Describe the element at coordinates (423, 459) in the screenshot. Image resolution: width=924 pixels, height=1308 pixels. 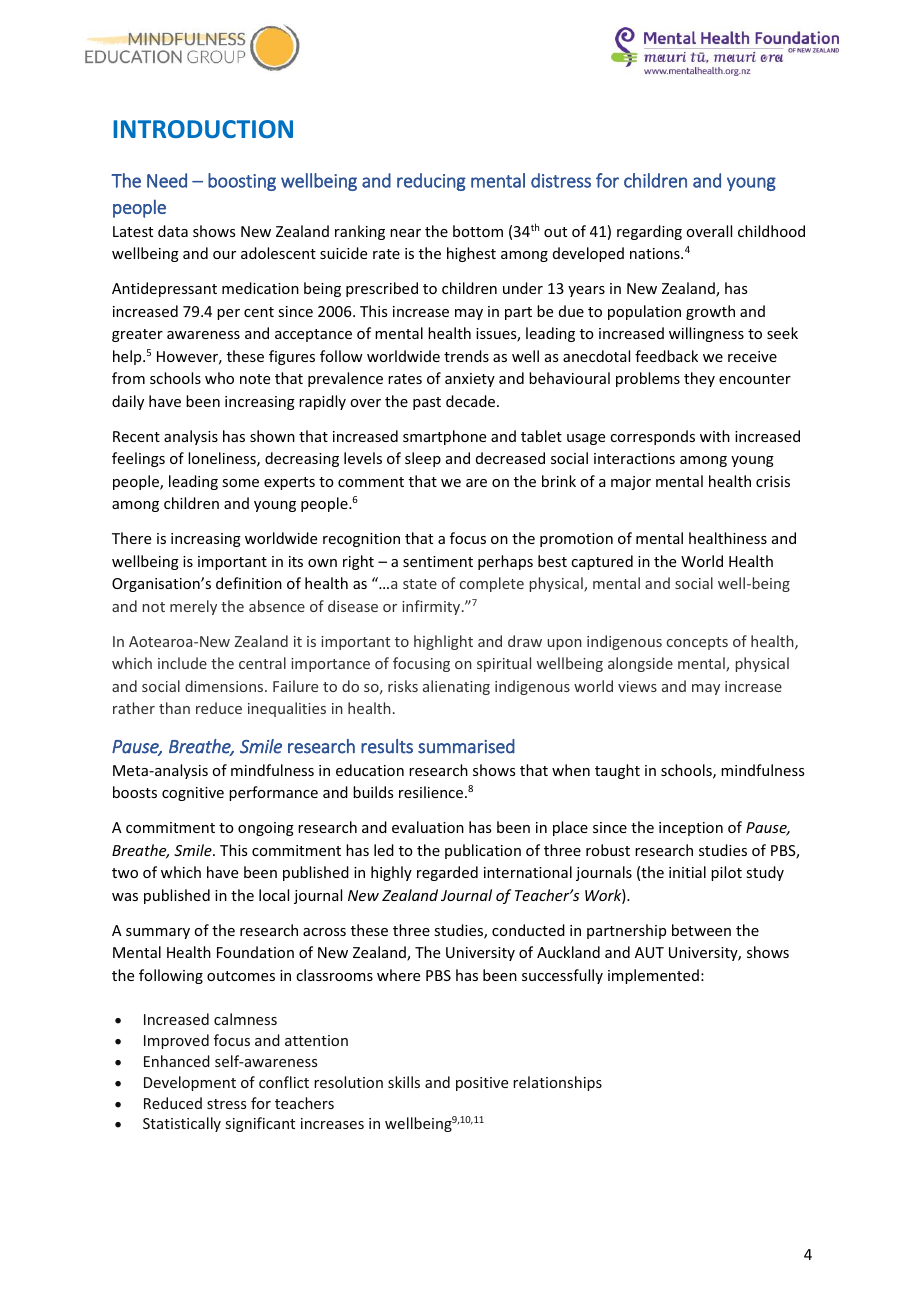
I see `sleep` at that location.
